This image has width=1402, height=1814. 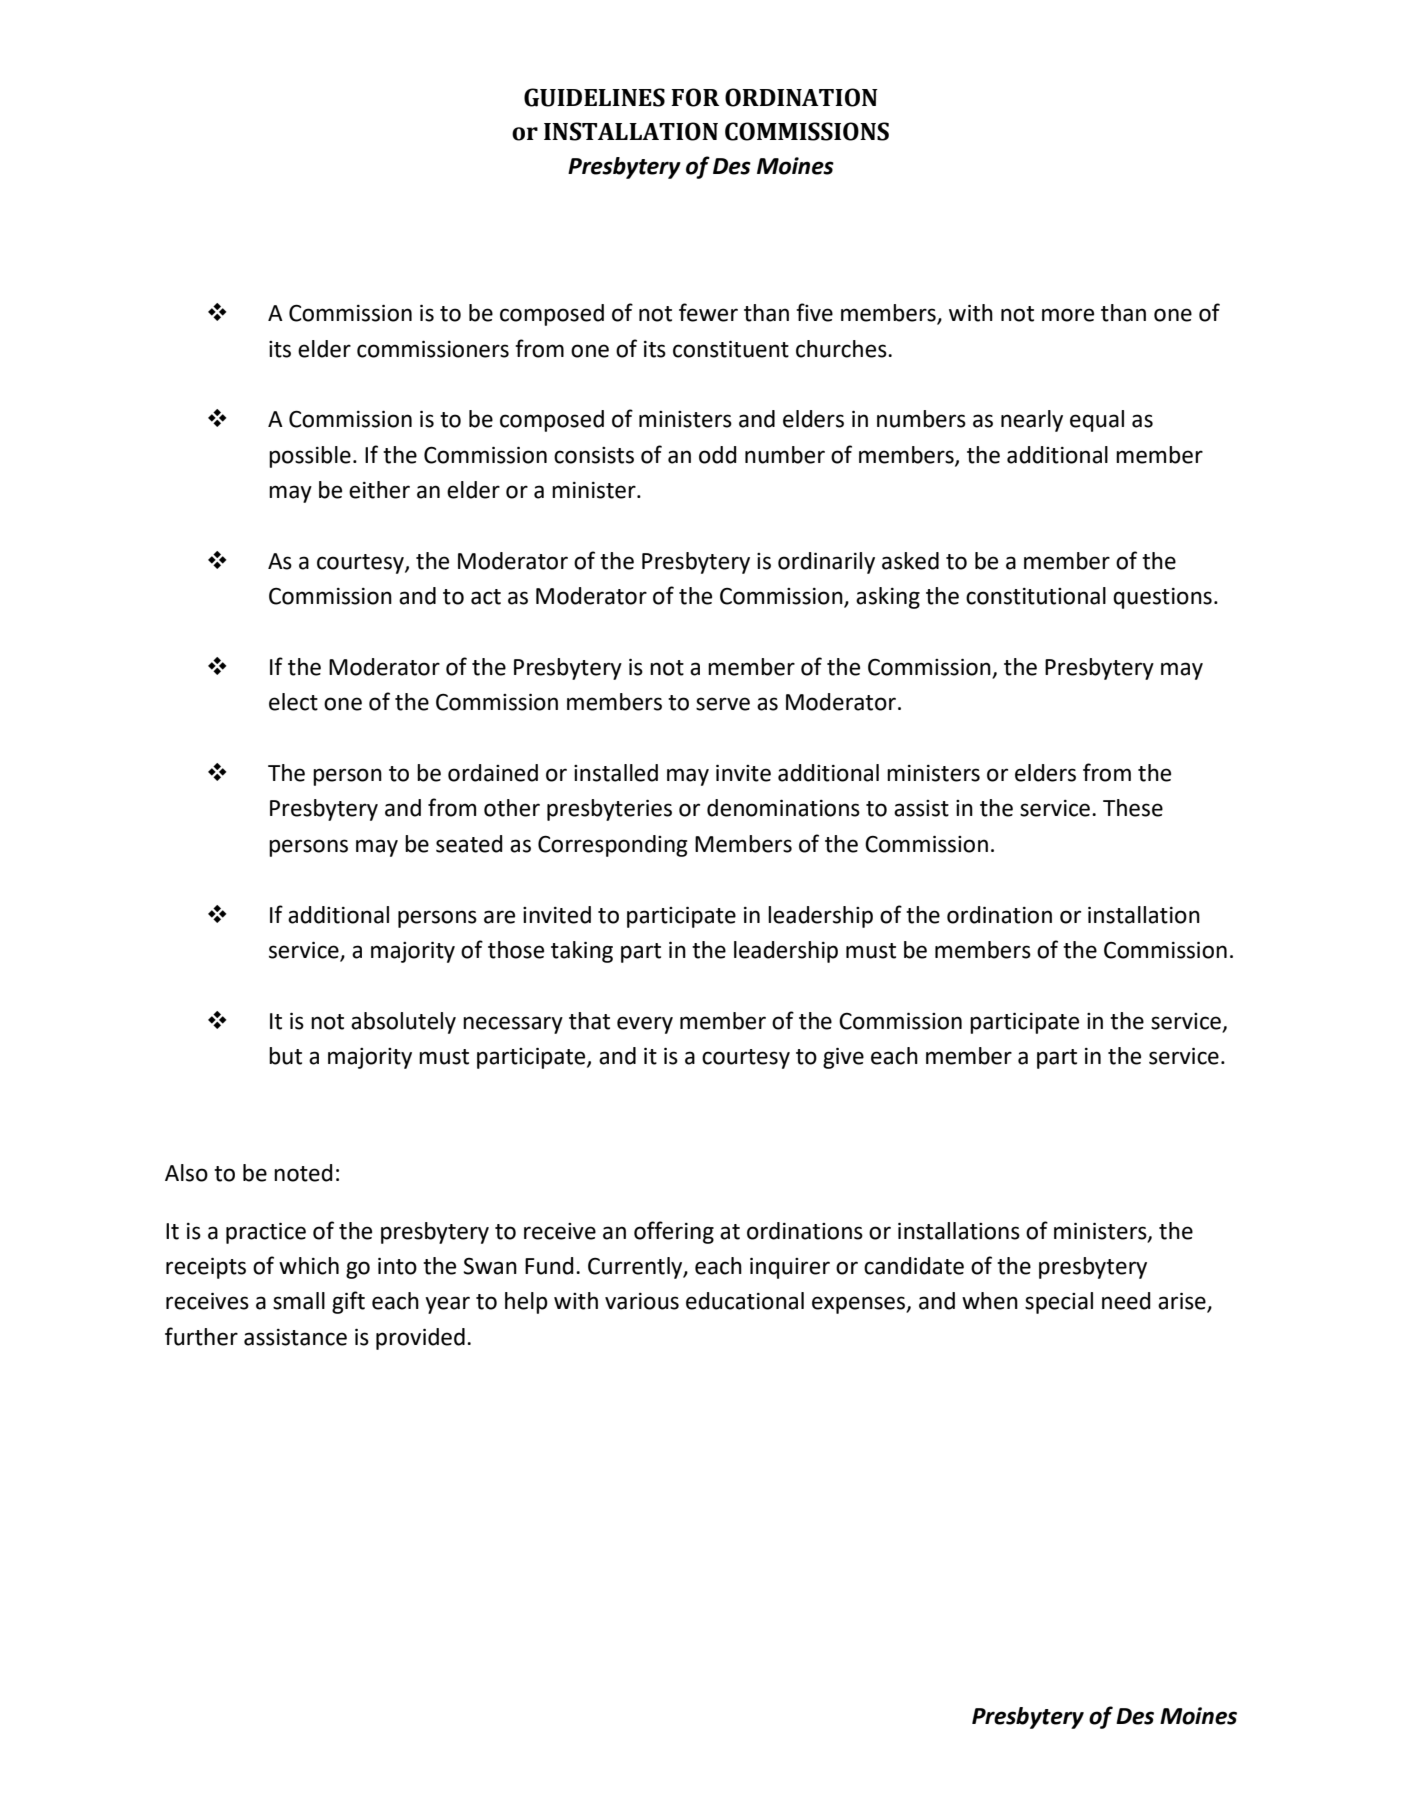 What do you see at coordinates (594, 97) in the image?
I see `GUIDELINES` at bounding box center [594, 97].
